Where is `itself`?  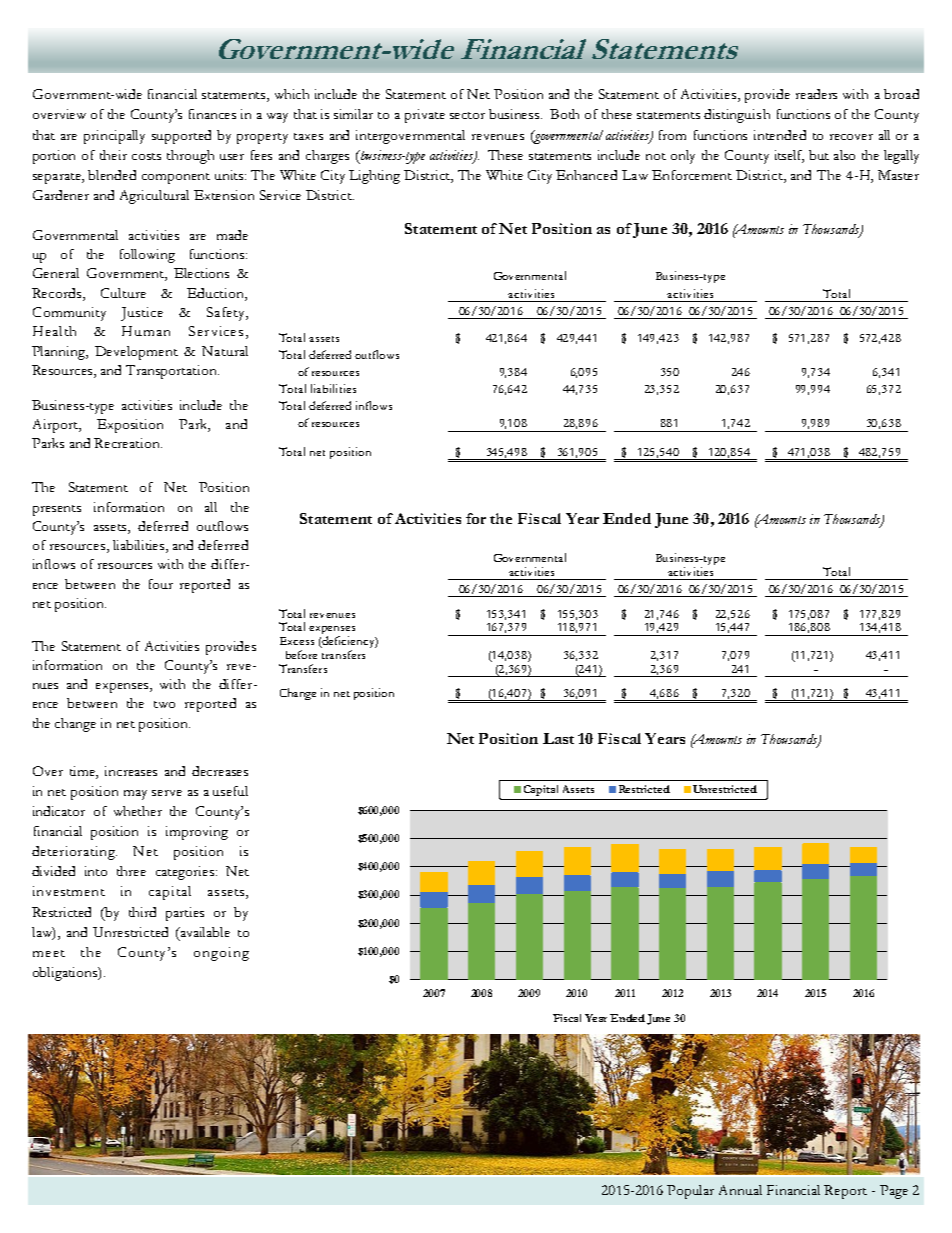 itself is located at coordinates (789, 156).
